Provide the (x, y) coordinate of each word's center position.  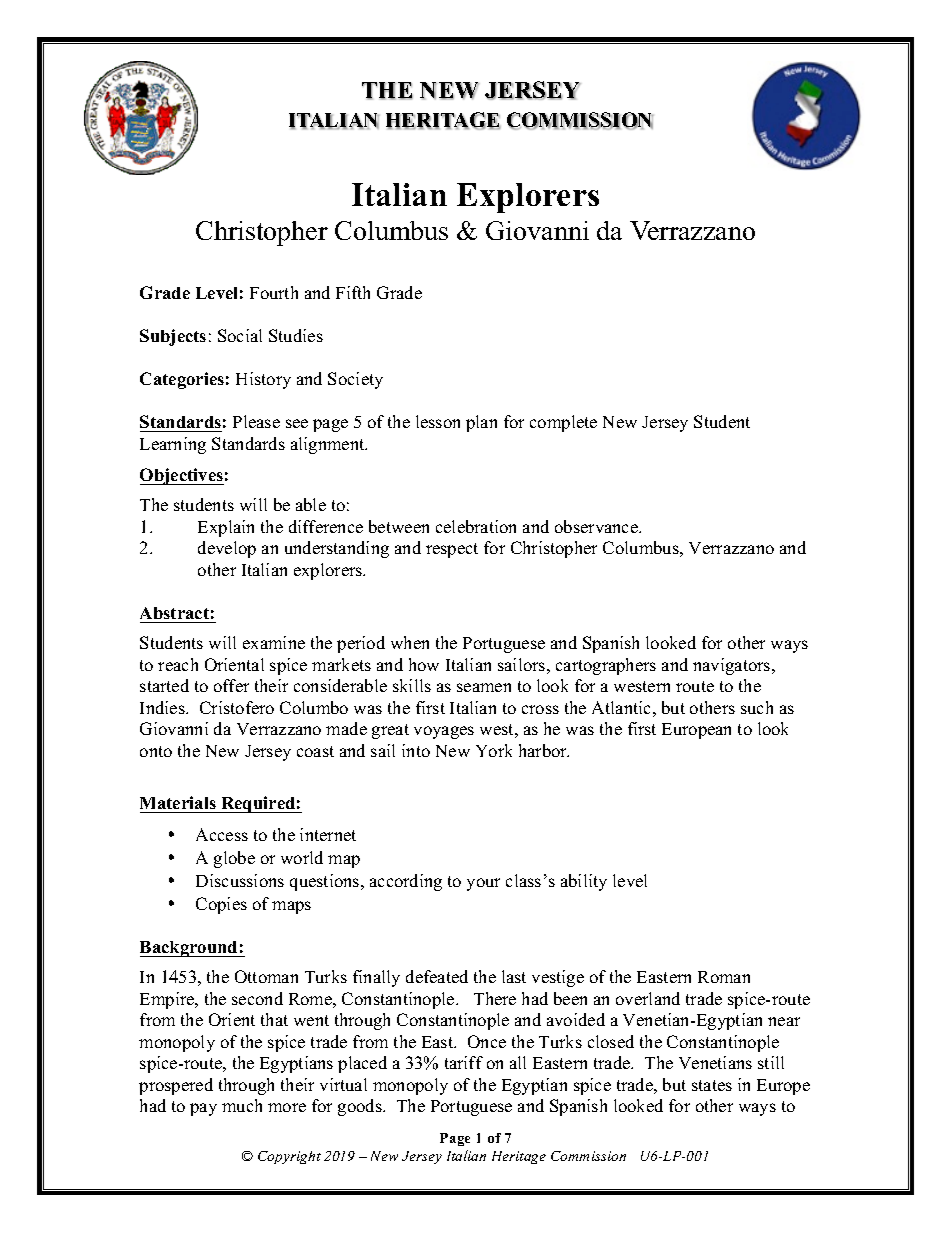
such (757, 707)
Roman (724, 977)
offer (231, 685)
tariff (464, 1062)
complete (563, 423)
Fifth (353, 292)
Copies (221, 905)
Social (240, 335)
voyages (444, 732)
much (242, 1105)
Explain (226, 528)
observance (597, 526)
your (483, 884)
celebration (476, 526)
